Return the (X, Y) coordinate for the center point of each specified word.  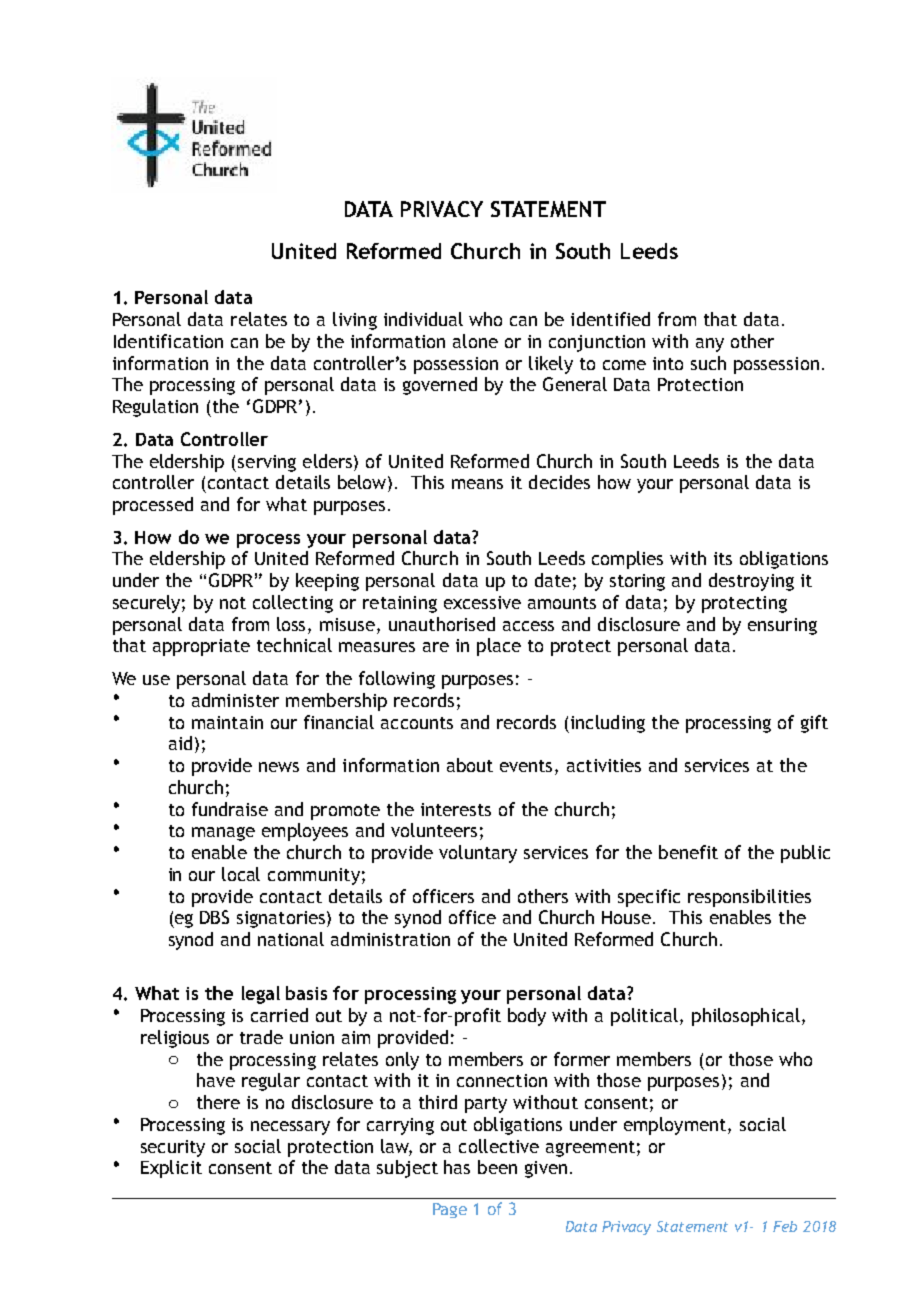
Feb (785, 1226)
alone (475, 341)
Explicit (171, 1169)
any (710, 345)
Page (450, 1210)
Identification (168, 341)
